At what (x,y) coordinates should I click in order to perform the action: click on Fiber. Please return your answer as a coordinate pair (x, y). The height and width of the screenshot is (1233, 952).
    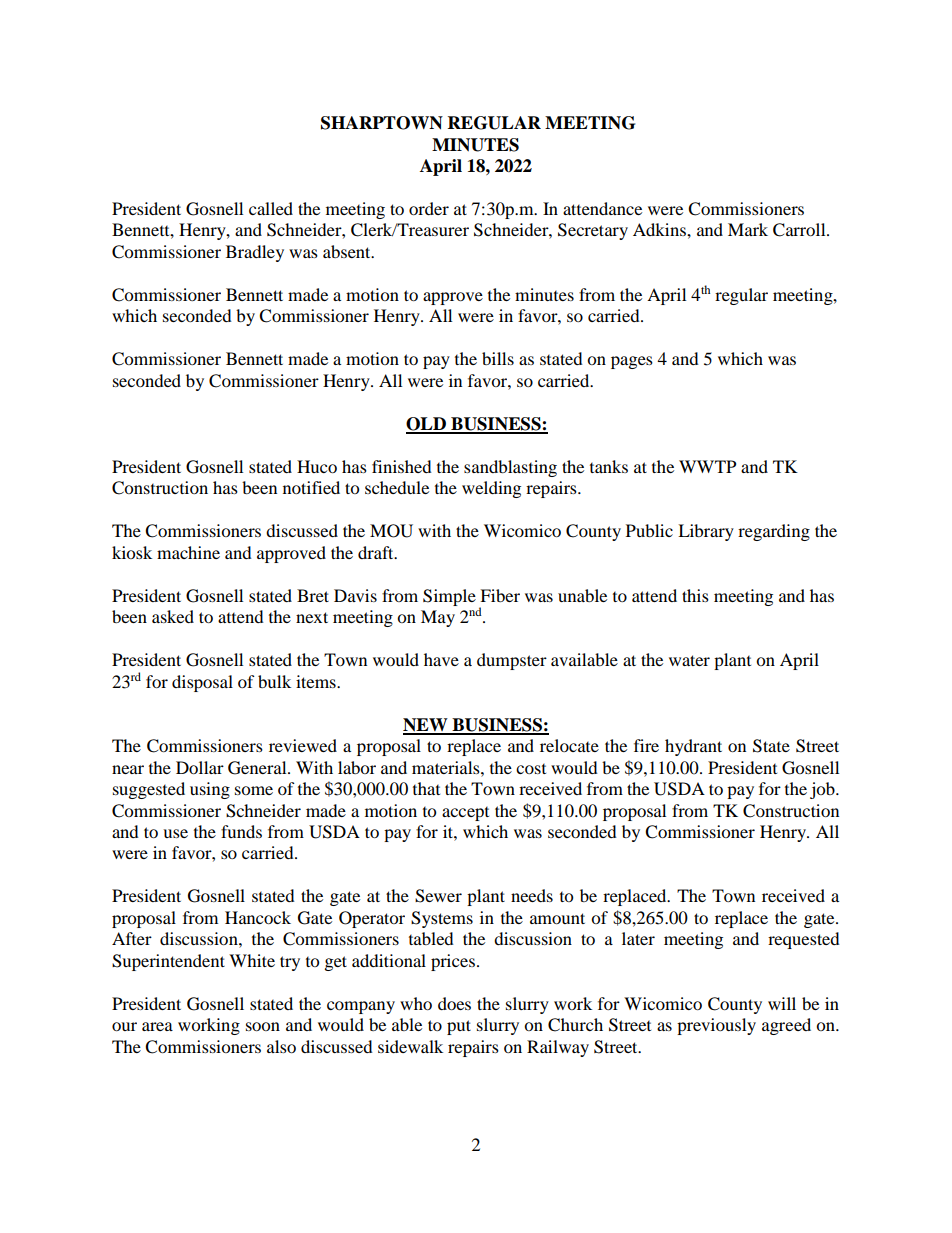
    Looking at the image, I should click on (500, 595).
